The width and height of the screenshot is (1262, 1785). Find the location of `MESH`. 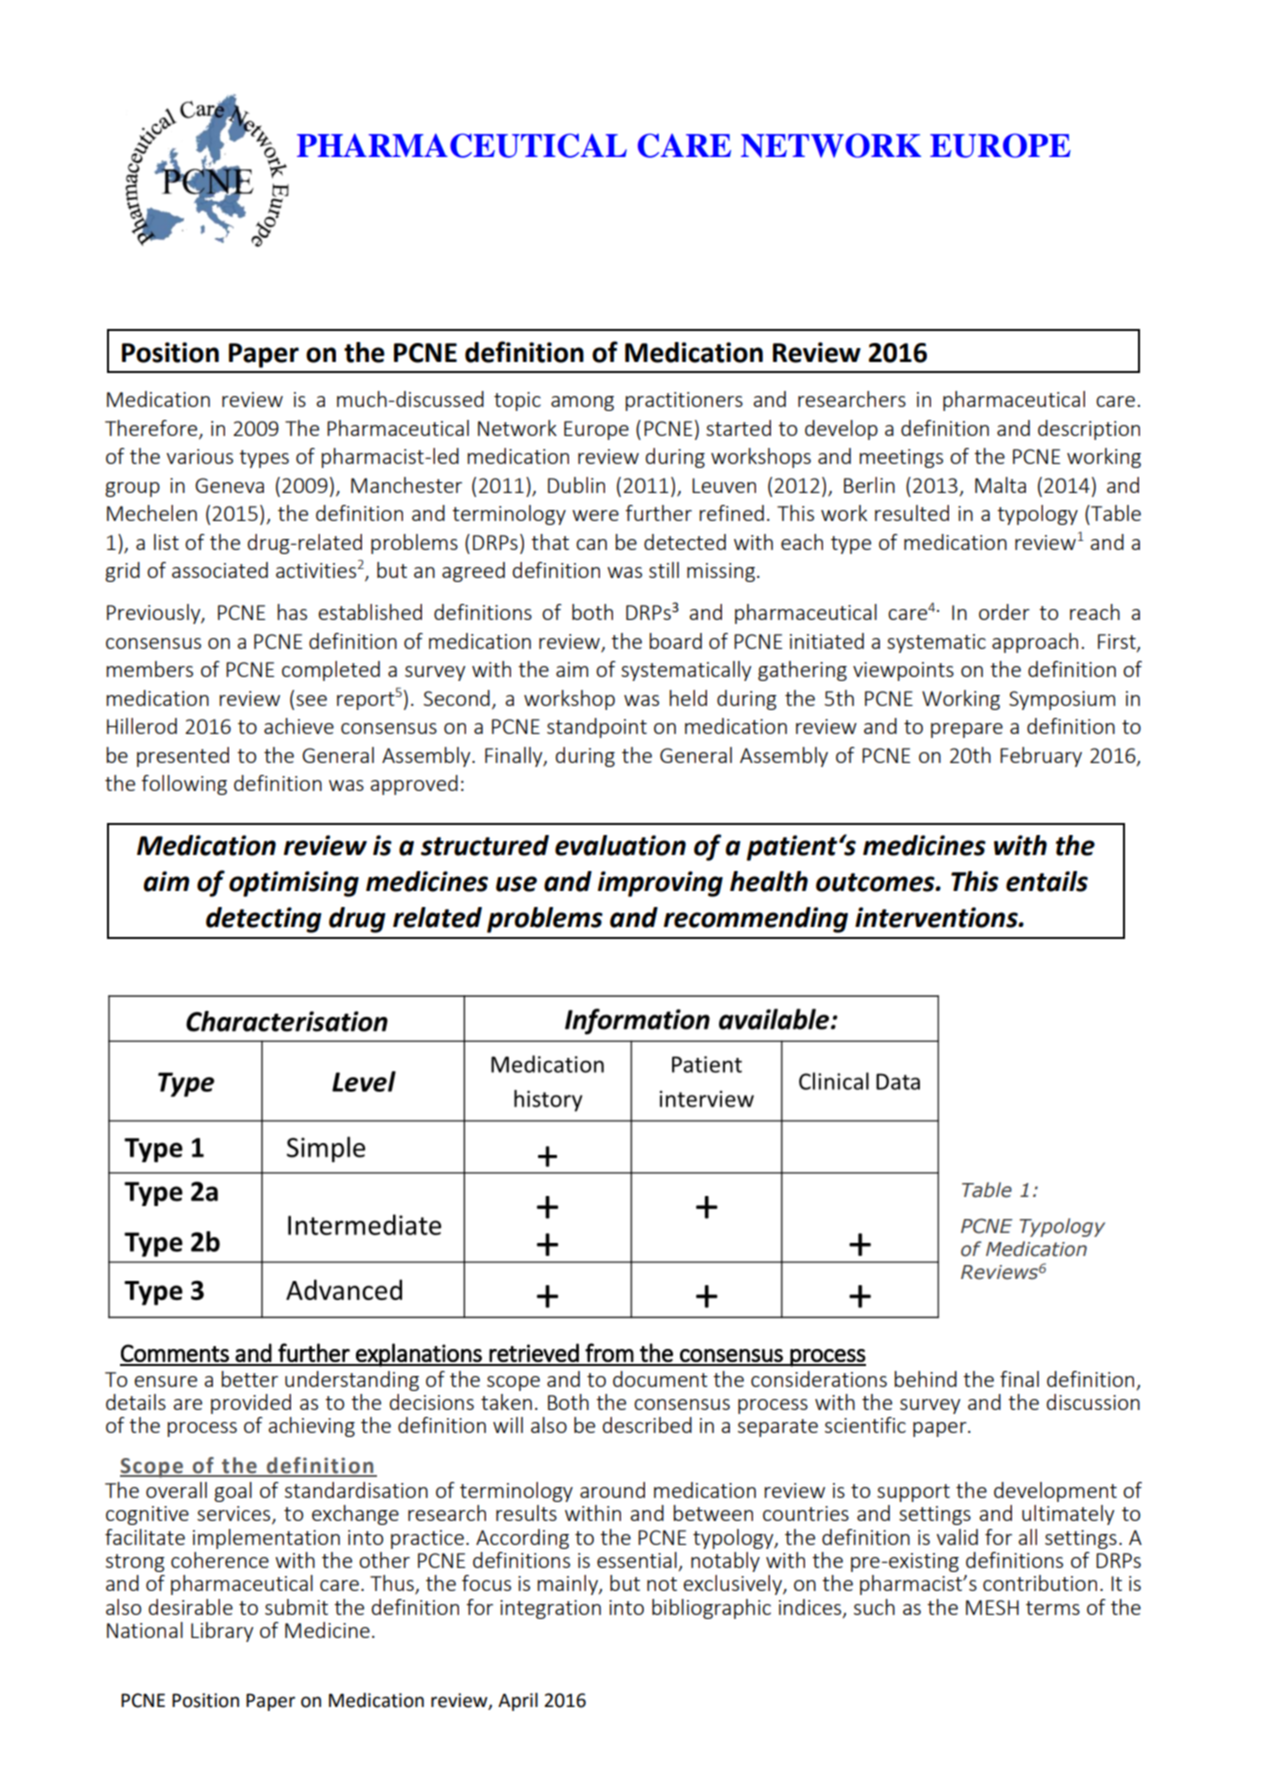

MESH is located at coordinates (992, 1607).
